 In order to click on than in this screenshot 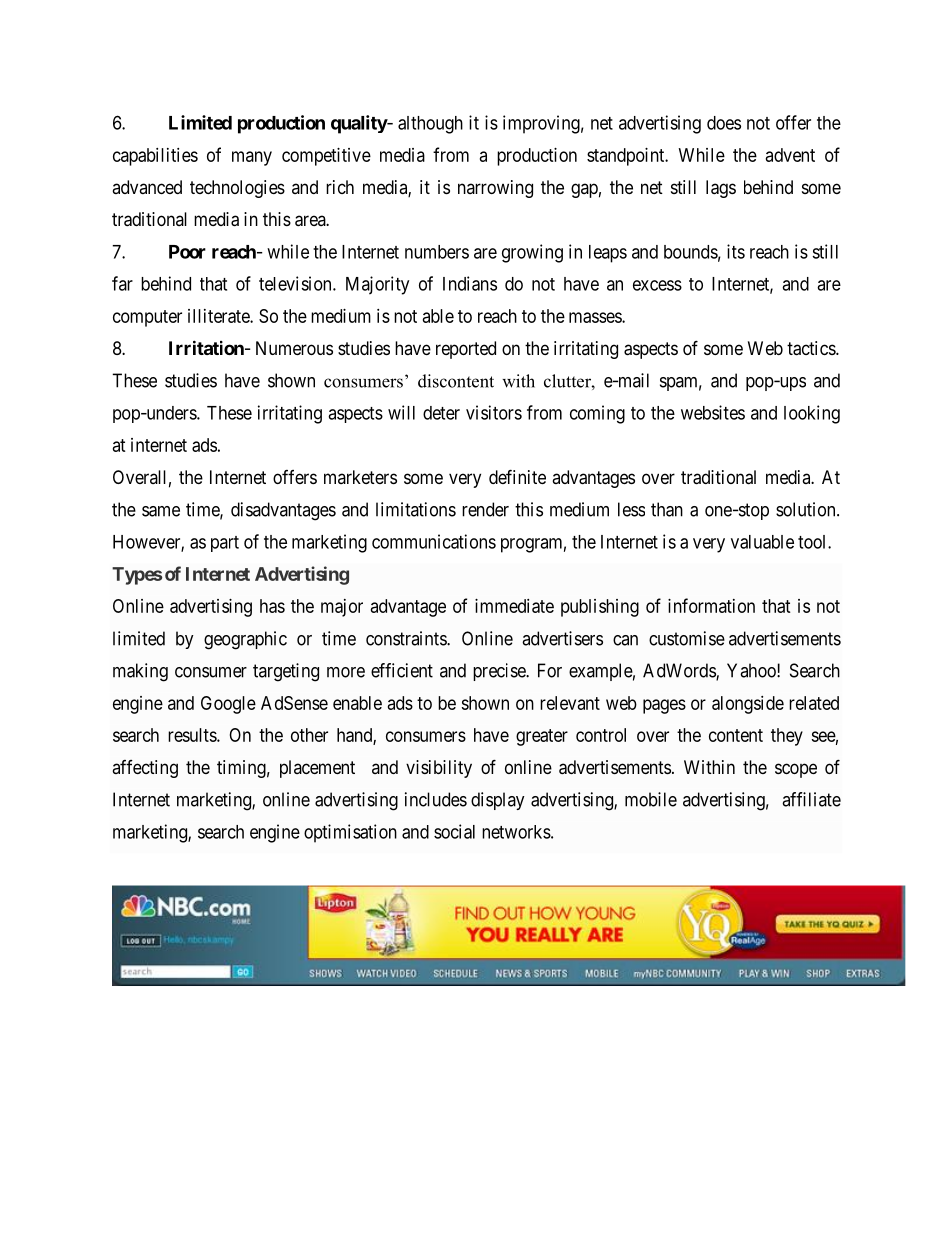, I will do `click(667, 509)`.
